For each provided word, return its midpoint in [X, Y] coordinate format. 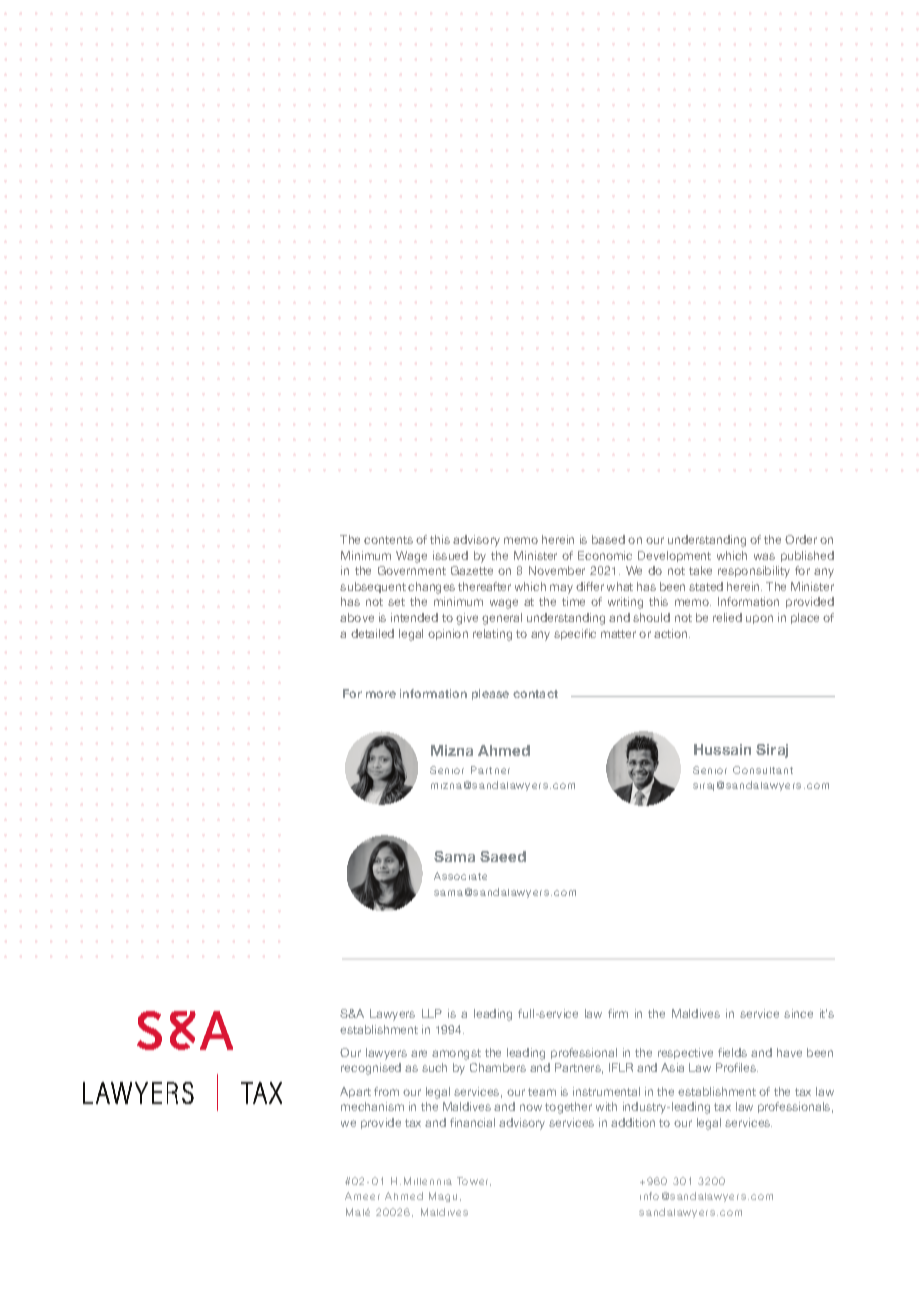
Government [412, 570]
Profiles [737, 1067]
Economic [605, 555]
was [764, 556]
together [568, 1108]
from [386, 1091]
